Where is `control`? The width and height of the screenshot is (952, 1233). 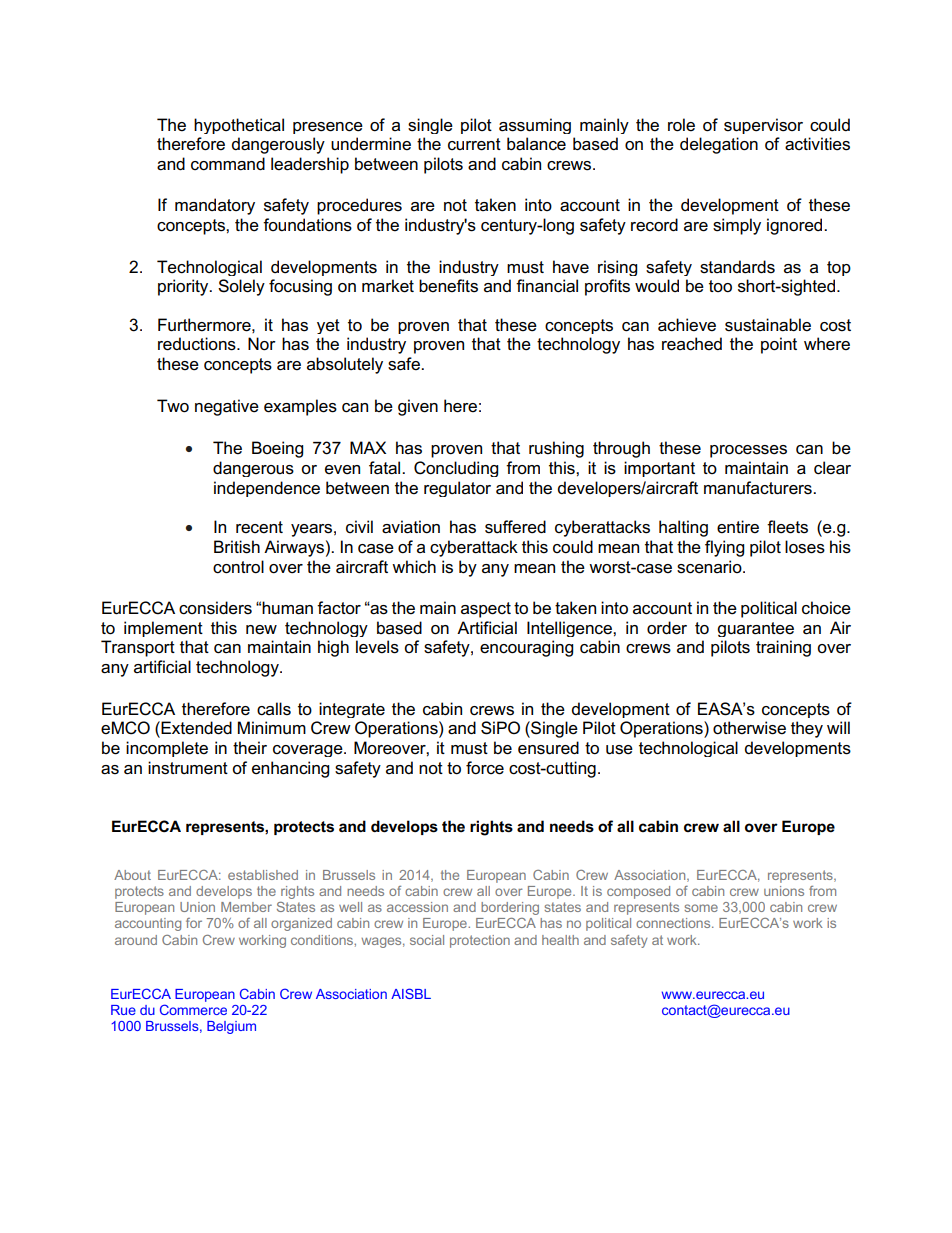 control is located at coordinates (238, 567).
